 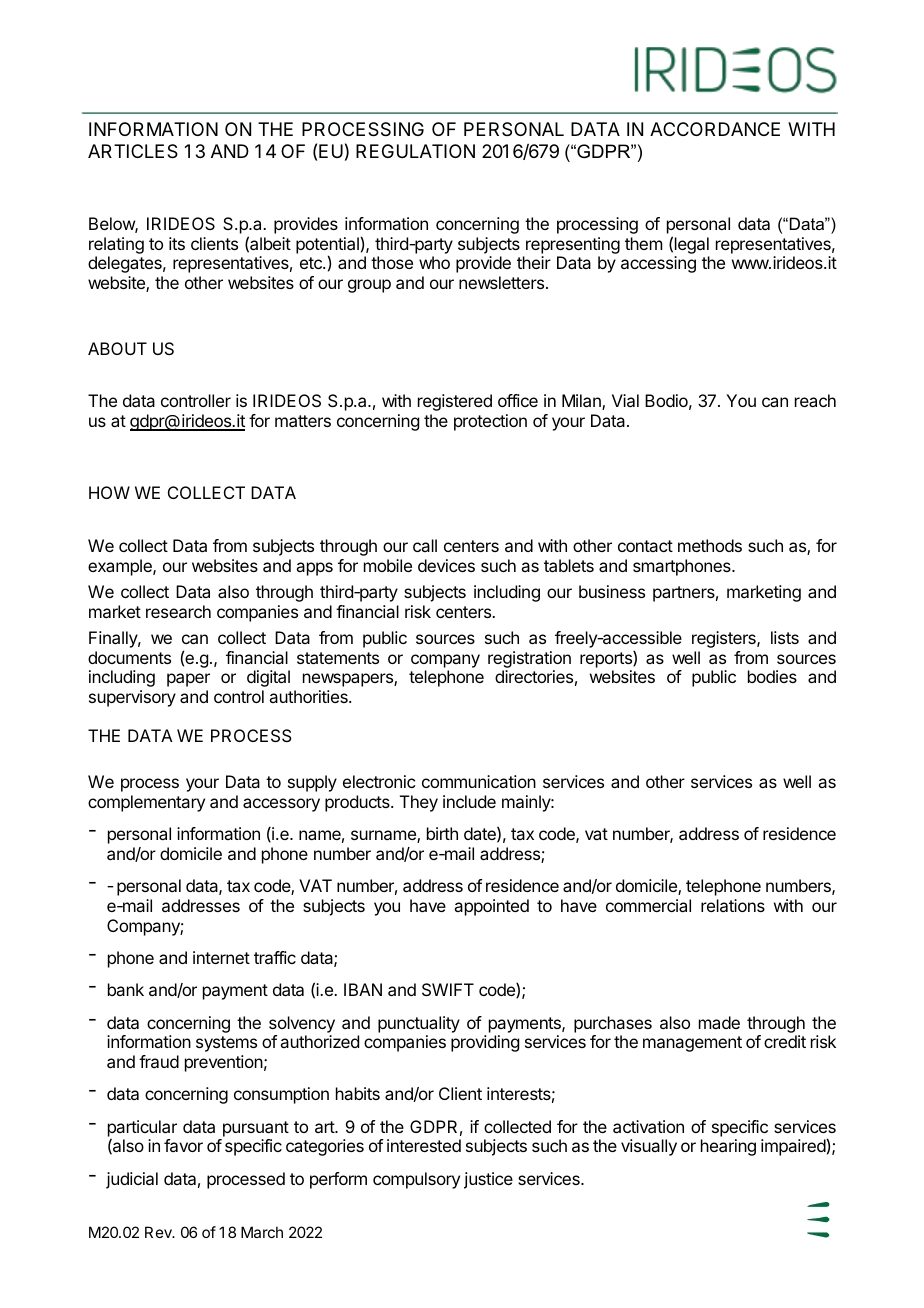 What do you see at coordinates (415, 151) in the screenshot?
I see `REGULATION` at bounding box center [415, 151].
